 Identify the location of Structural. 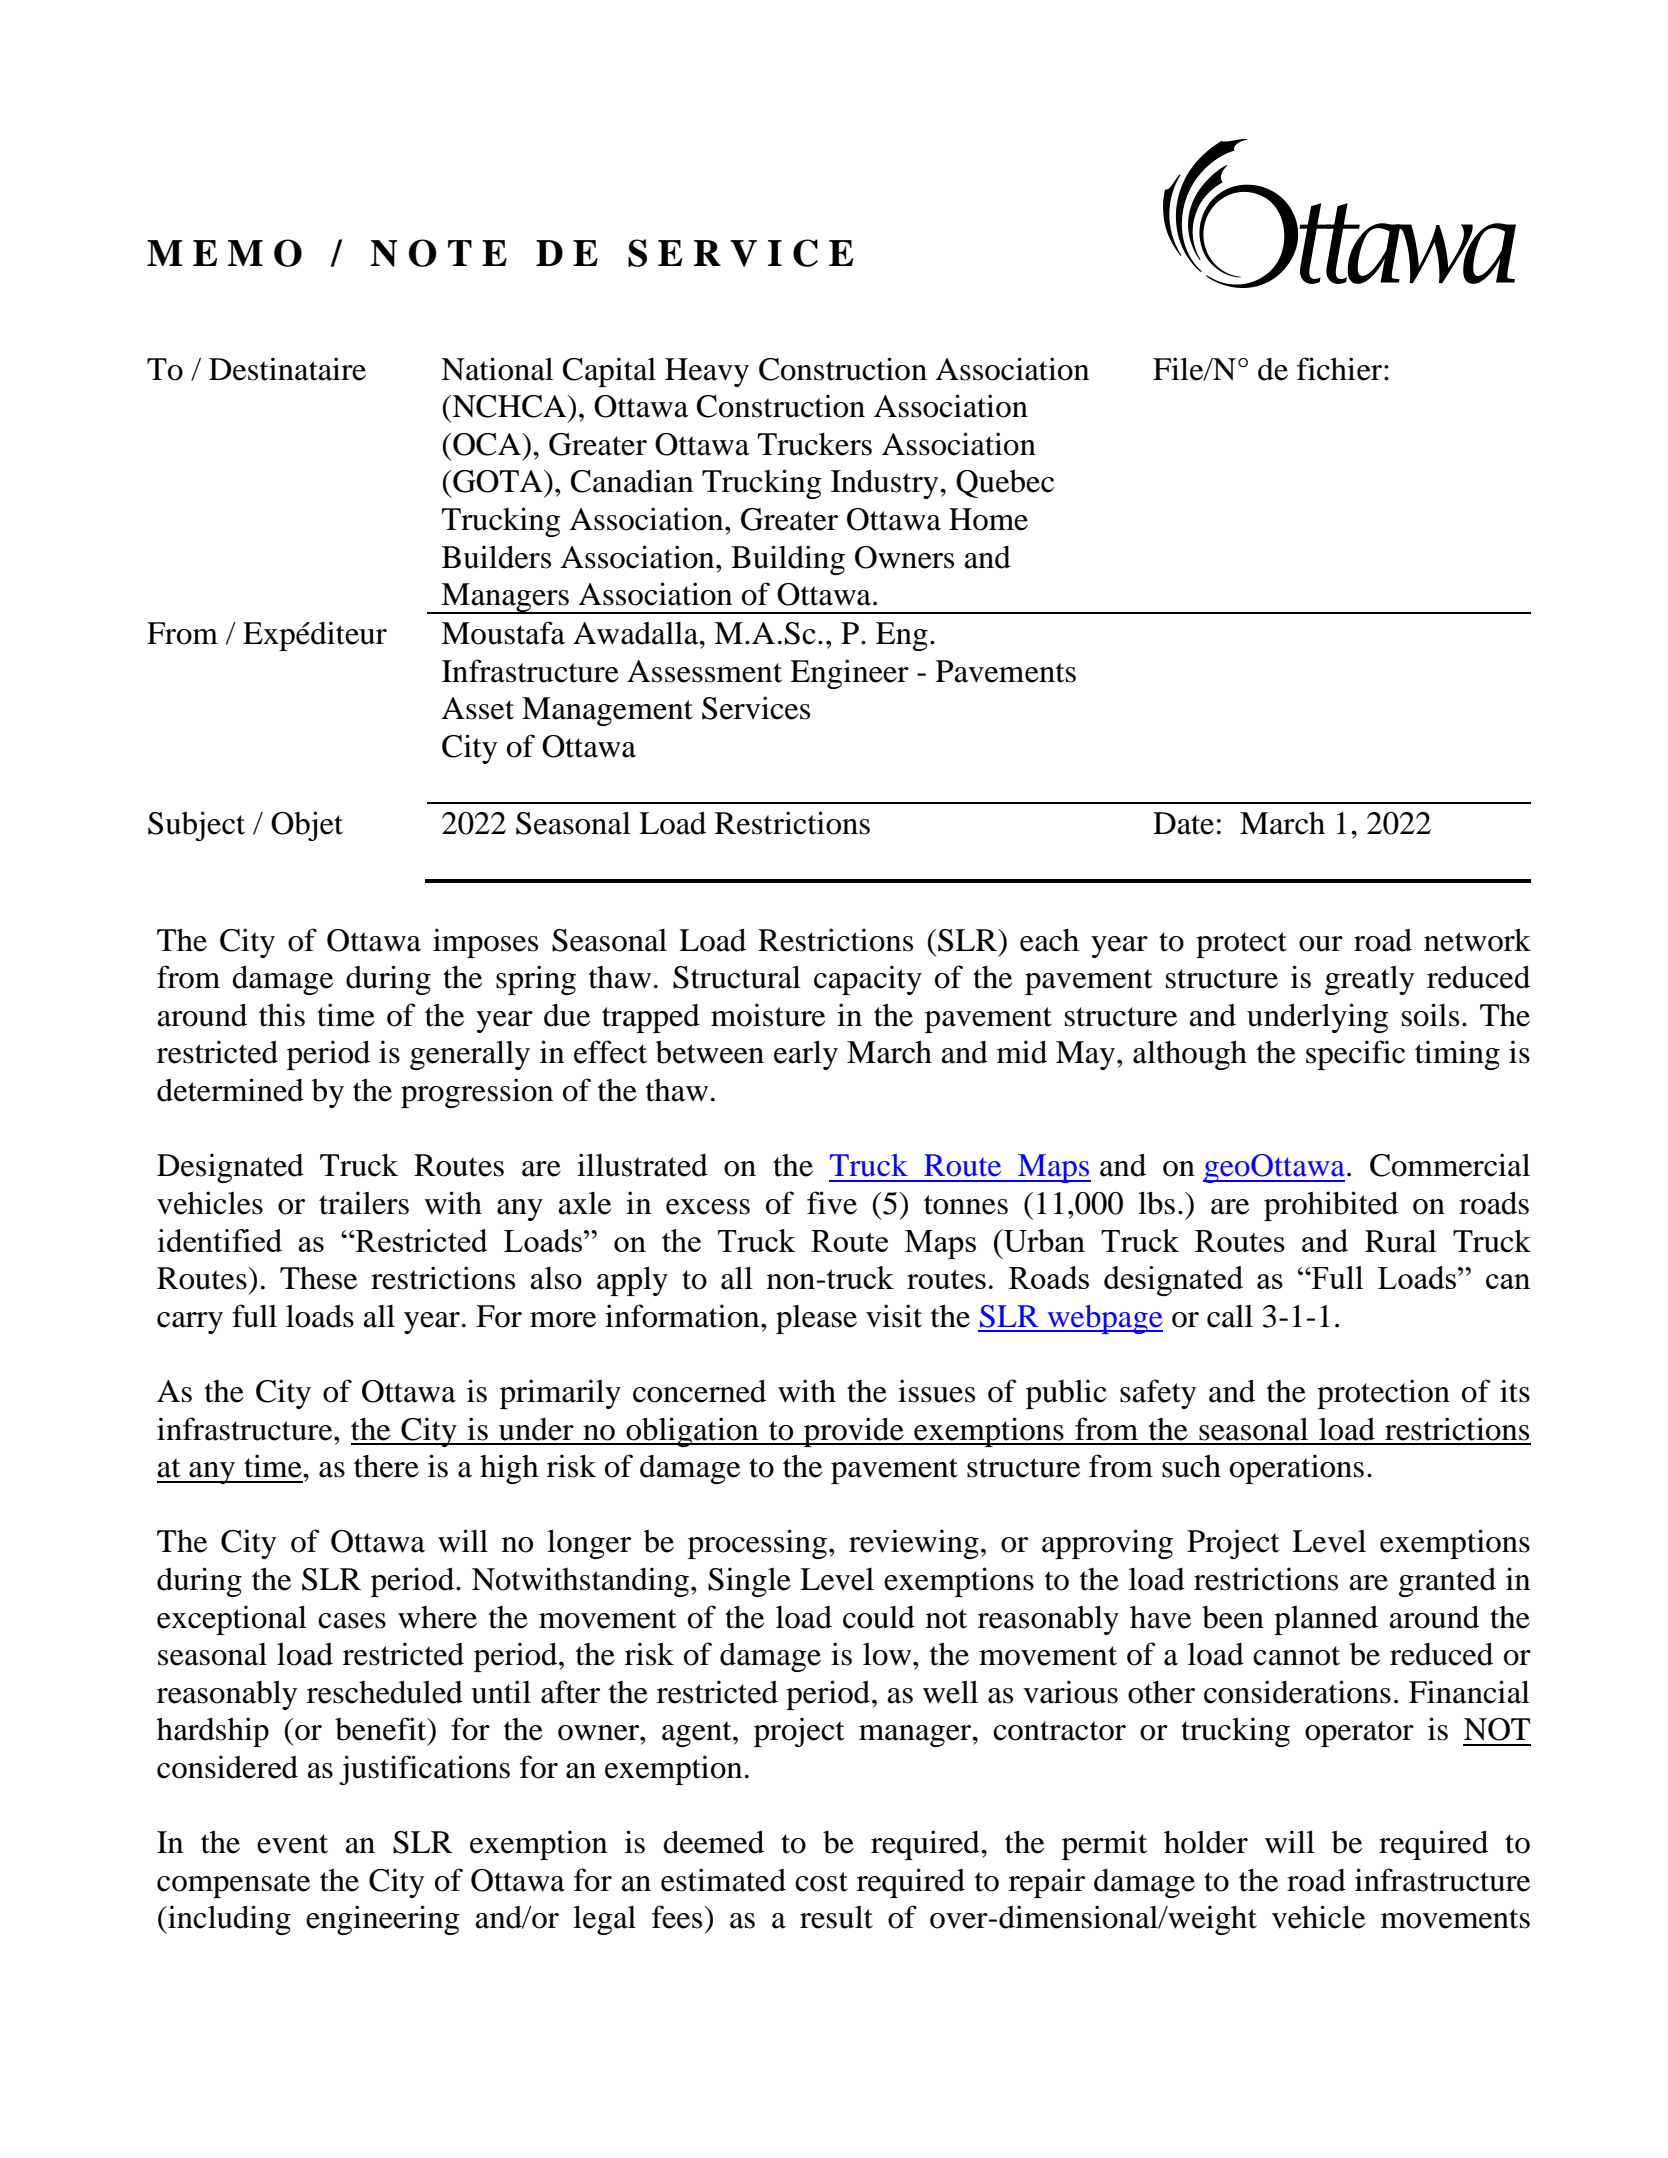
(737, 977).
